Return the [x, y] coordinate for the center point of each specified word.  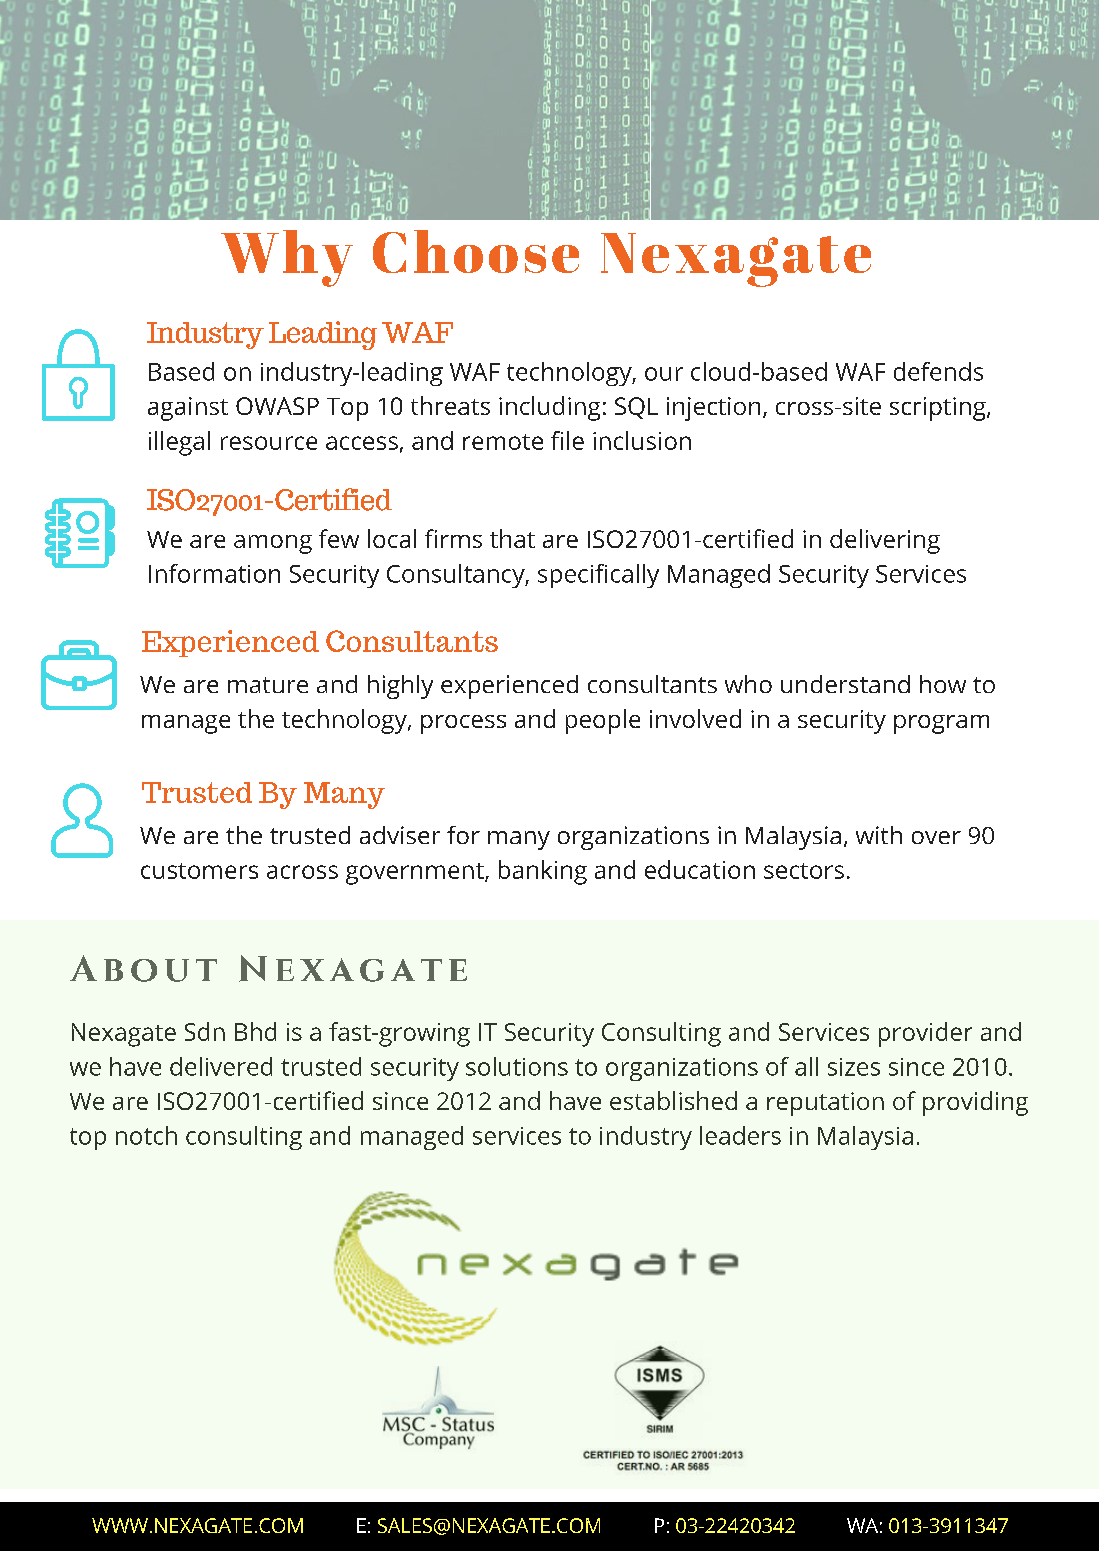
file [567, 440]
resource [269, 443]
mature [268, 685]
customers [199, 871]
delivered [221, 1066]
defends [938, 371]
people [603, 721]
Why [287, 258]
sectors [804, 871]
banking [543, 872]
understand [845, 684]
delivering [885, 541]
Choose [476, 251]
